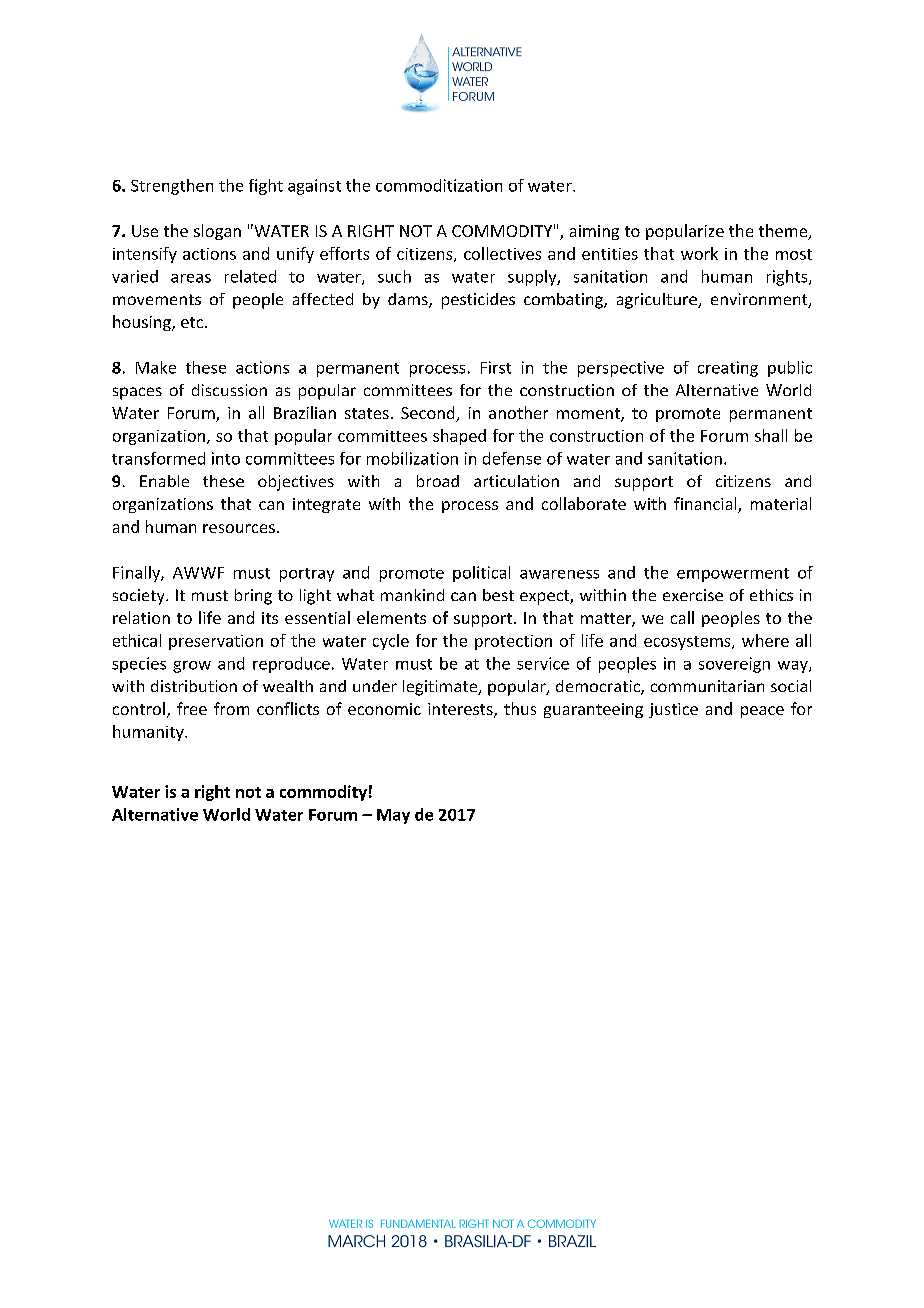 Image resolution: width=924 pixels, height=1308 pixels. I want to click on bring, so click(253, 597).
